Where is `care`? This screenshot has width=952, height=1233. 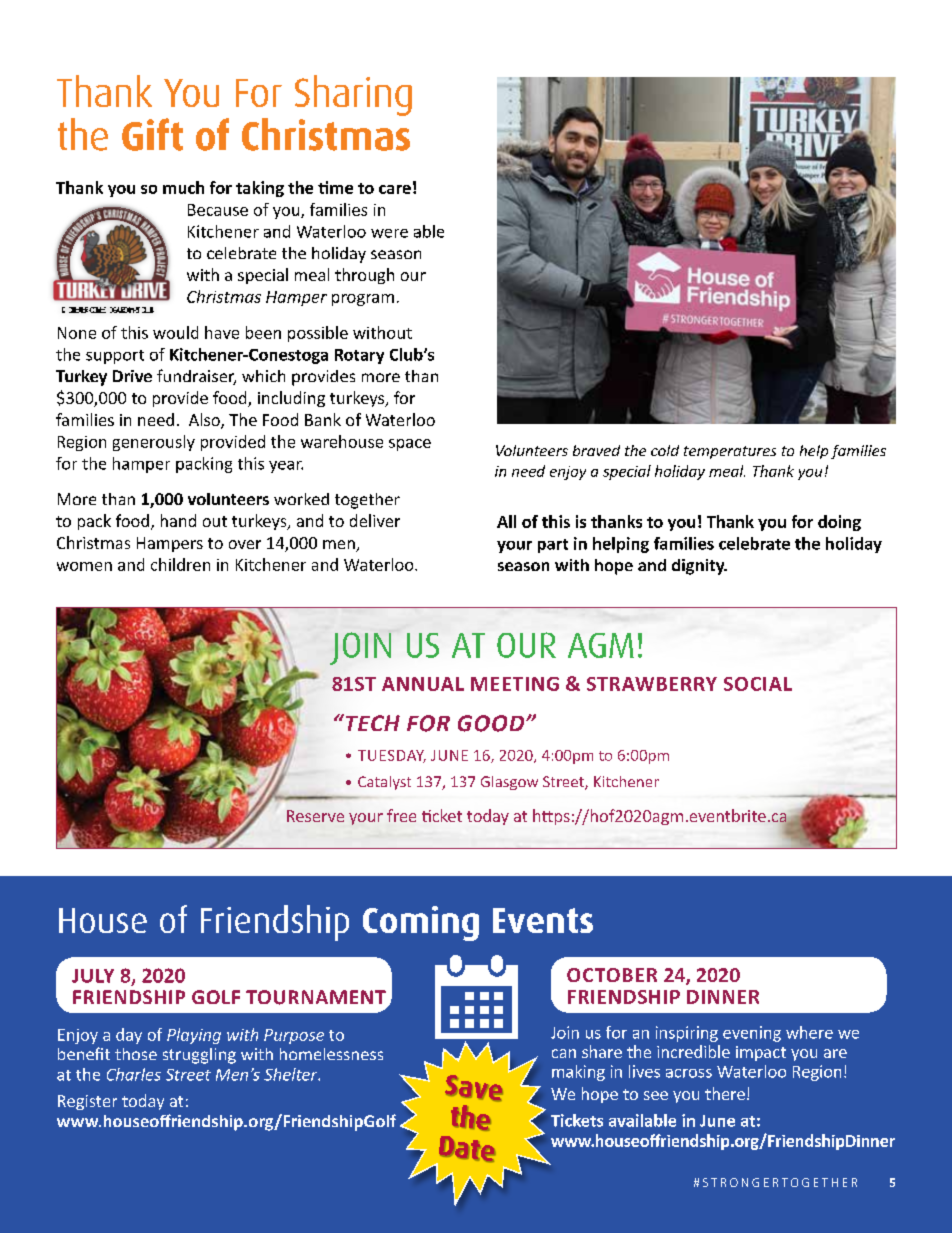 care is located at coordinates (395, 189).
